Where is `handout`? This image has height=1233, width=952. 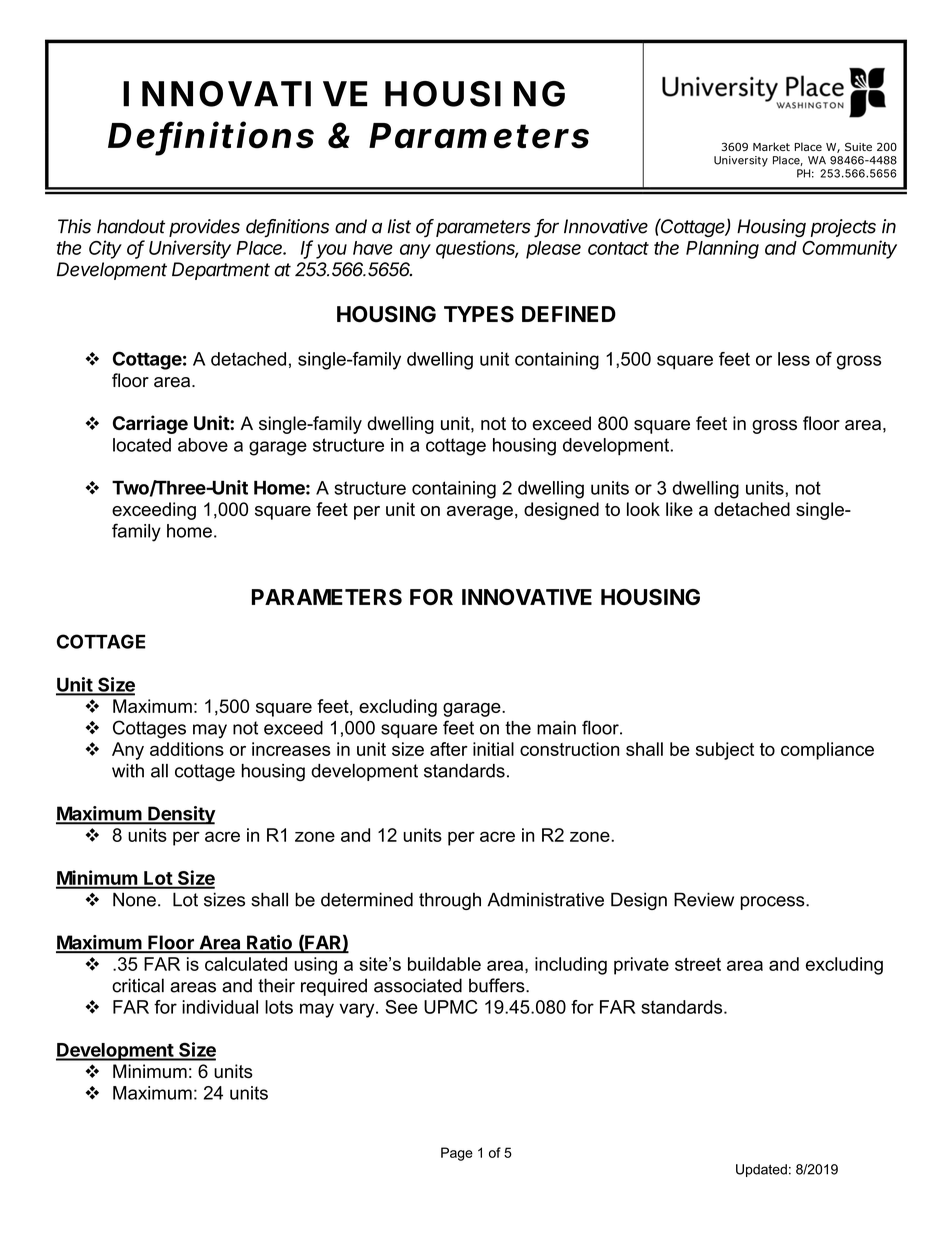 handout is located at coordinates (131, 226).
